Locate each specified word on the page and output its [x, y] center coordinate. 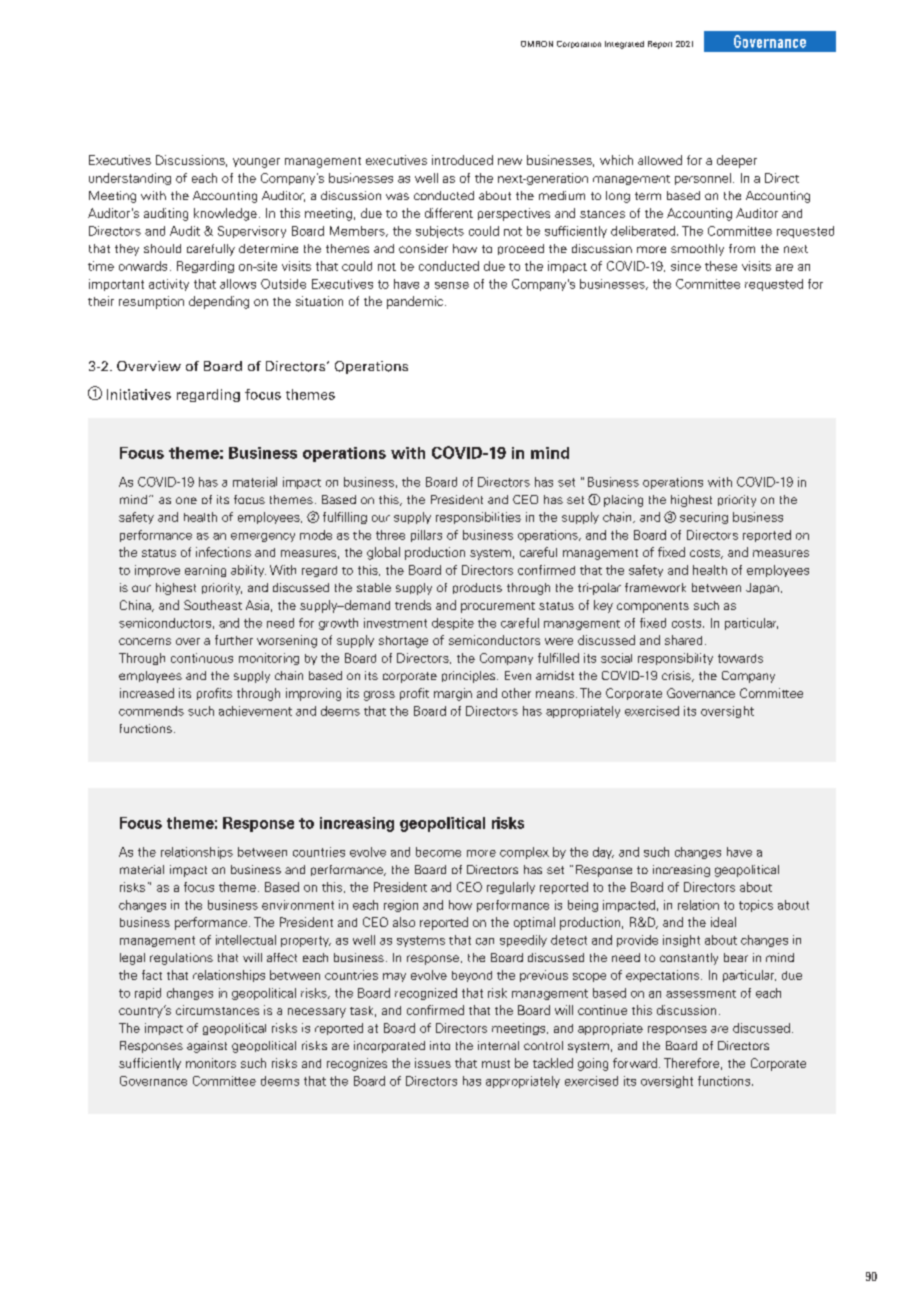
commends [151, 711]
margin [453, 694]
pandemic [415, 302]
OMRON [537, 44]
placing [623, 501]
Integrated [624, 45]
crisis [677, 676]
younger [256, 163]
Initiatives [139, 394]
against [207, 1047]
